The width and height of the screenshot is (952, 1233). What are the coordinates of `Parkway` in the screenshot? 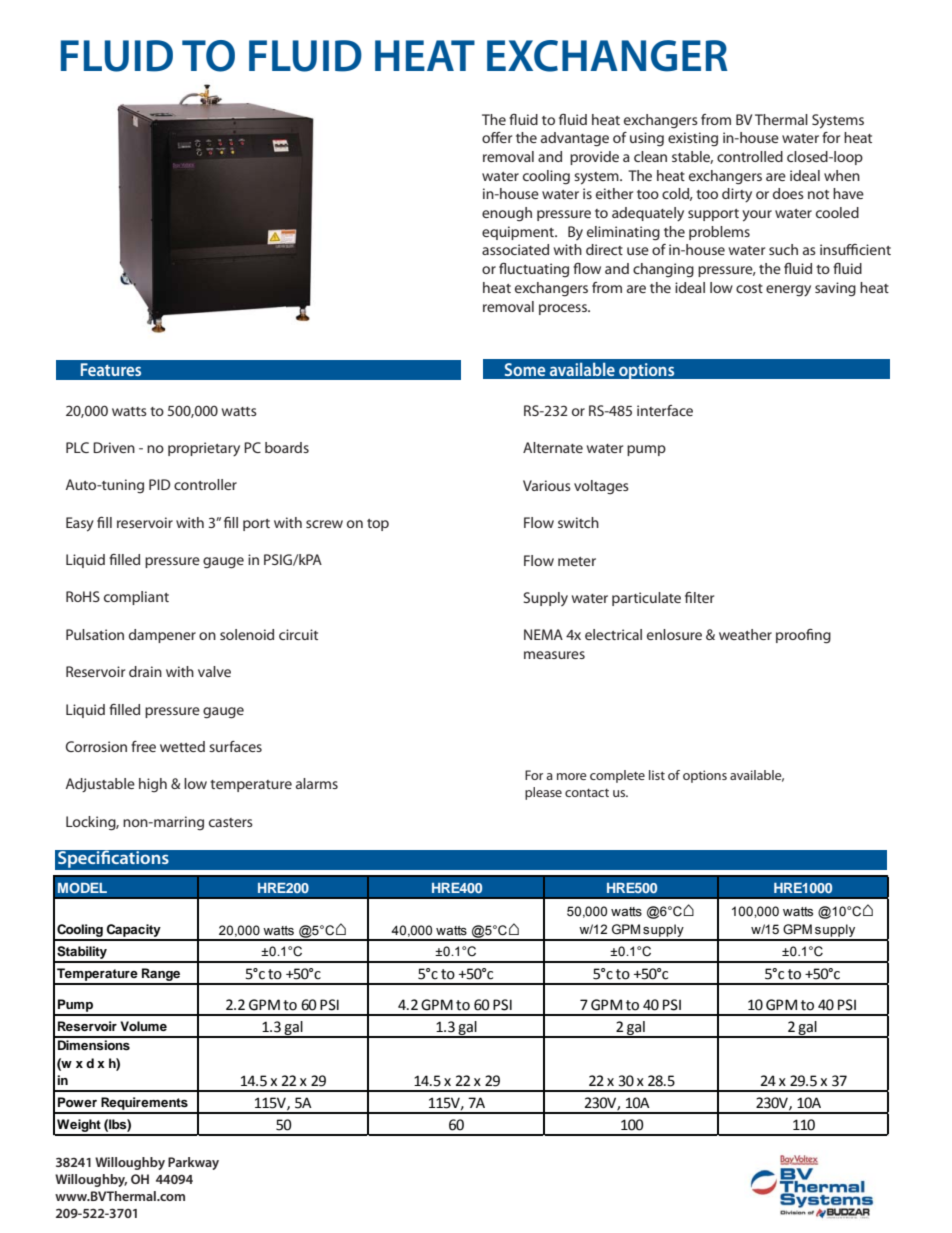 It's located at (193, 1163).
